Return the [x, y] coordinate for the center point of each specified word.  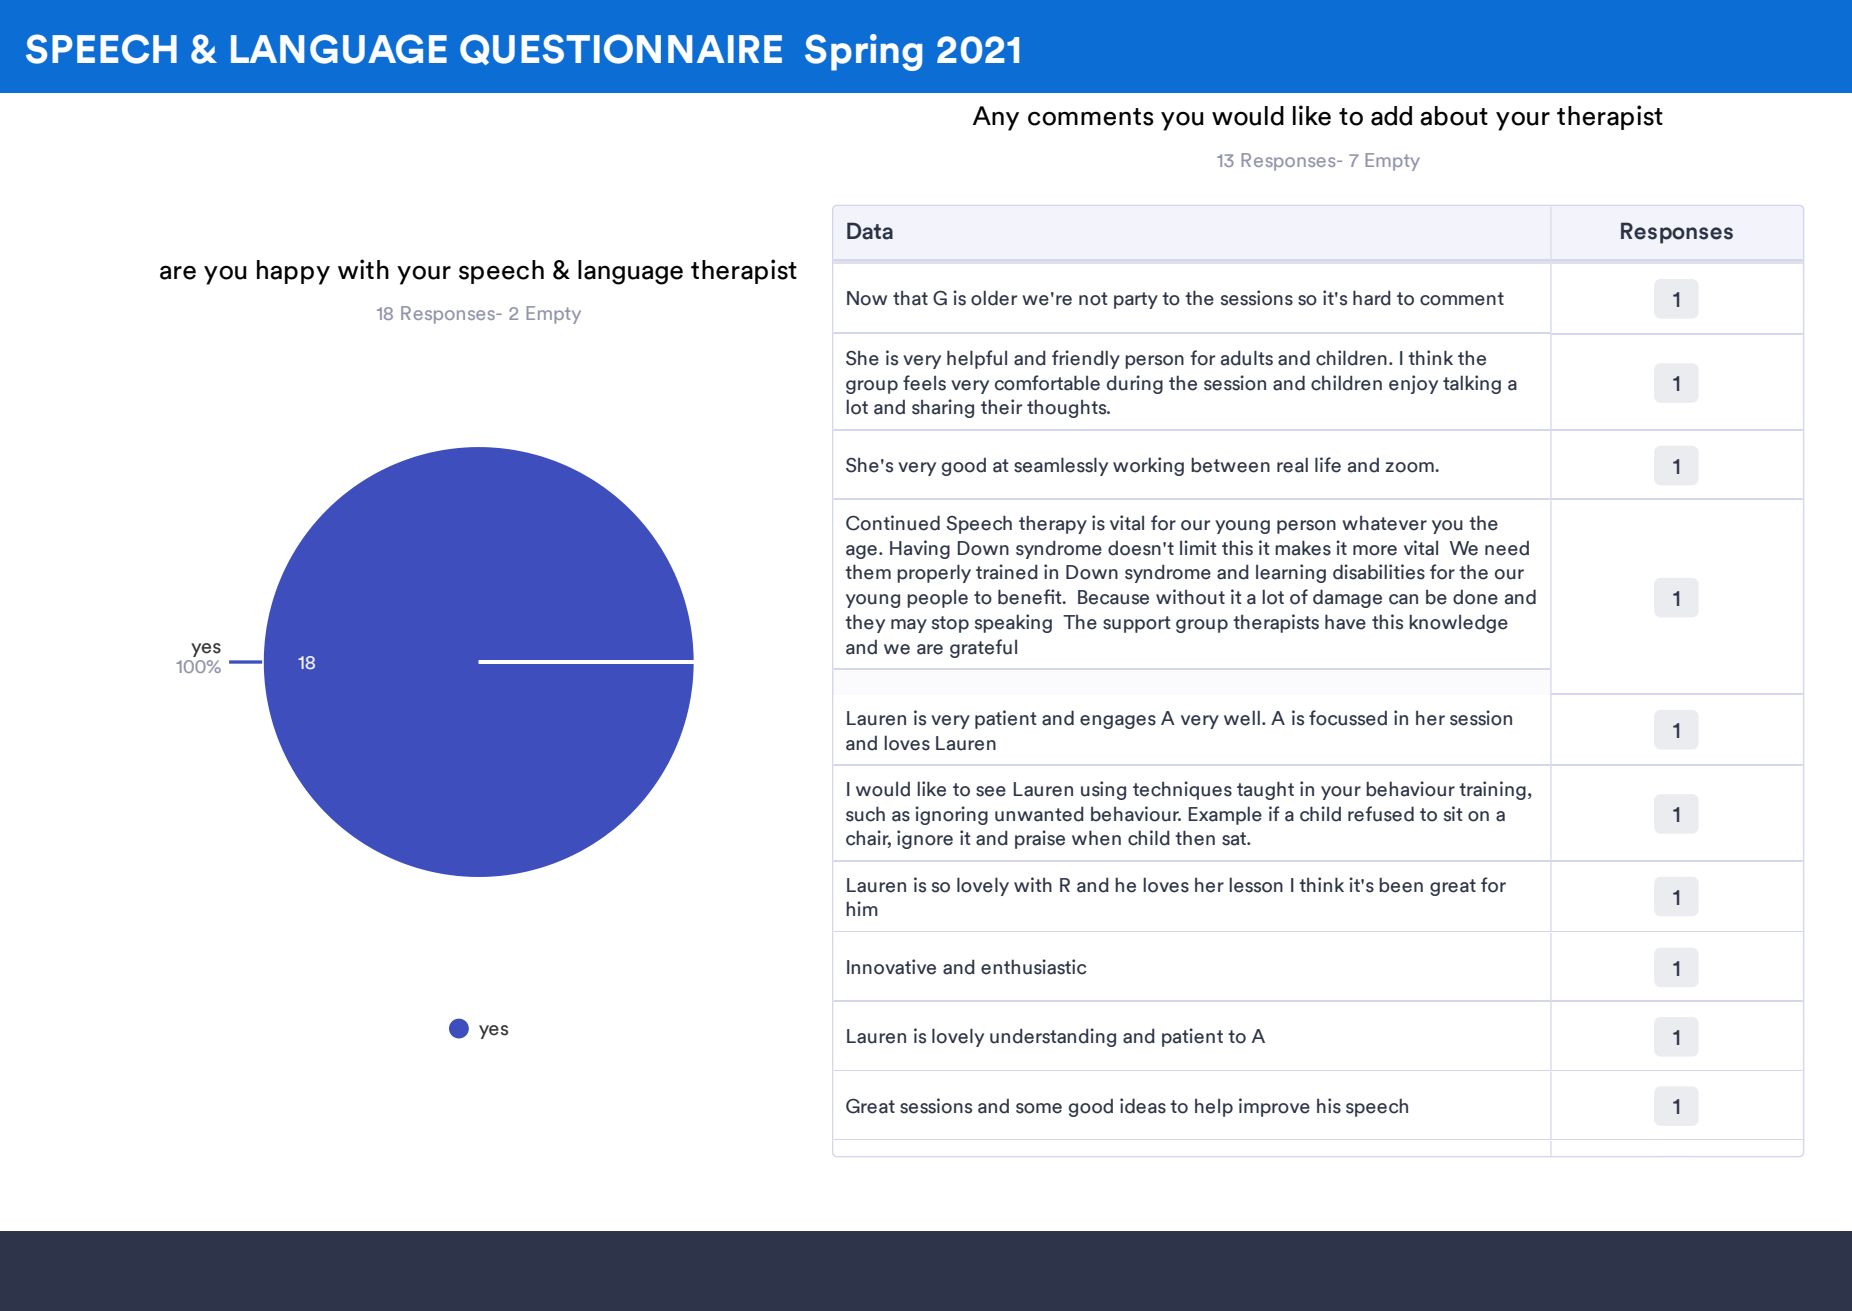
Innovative [891, 967]
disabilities [1379, 572]
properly [934, 573]
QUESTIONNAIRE [621, 49]
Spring [863, 52]
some [1039, 1108]
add [1391, 116]
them [868, 572]
